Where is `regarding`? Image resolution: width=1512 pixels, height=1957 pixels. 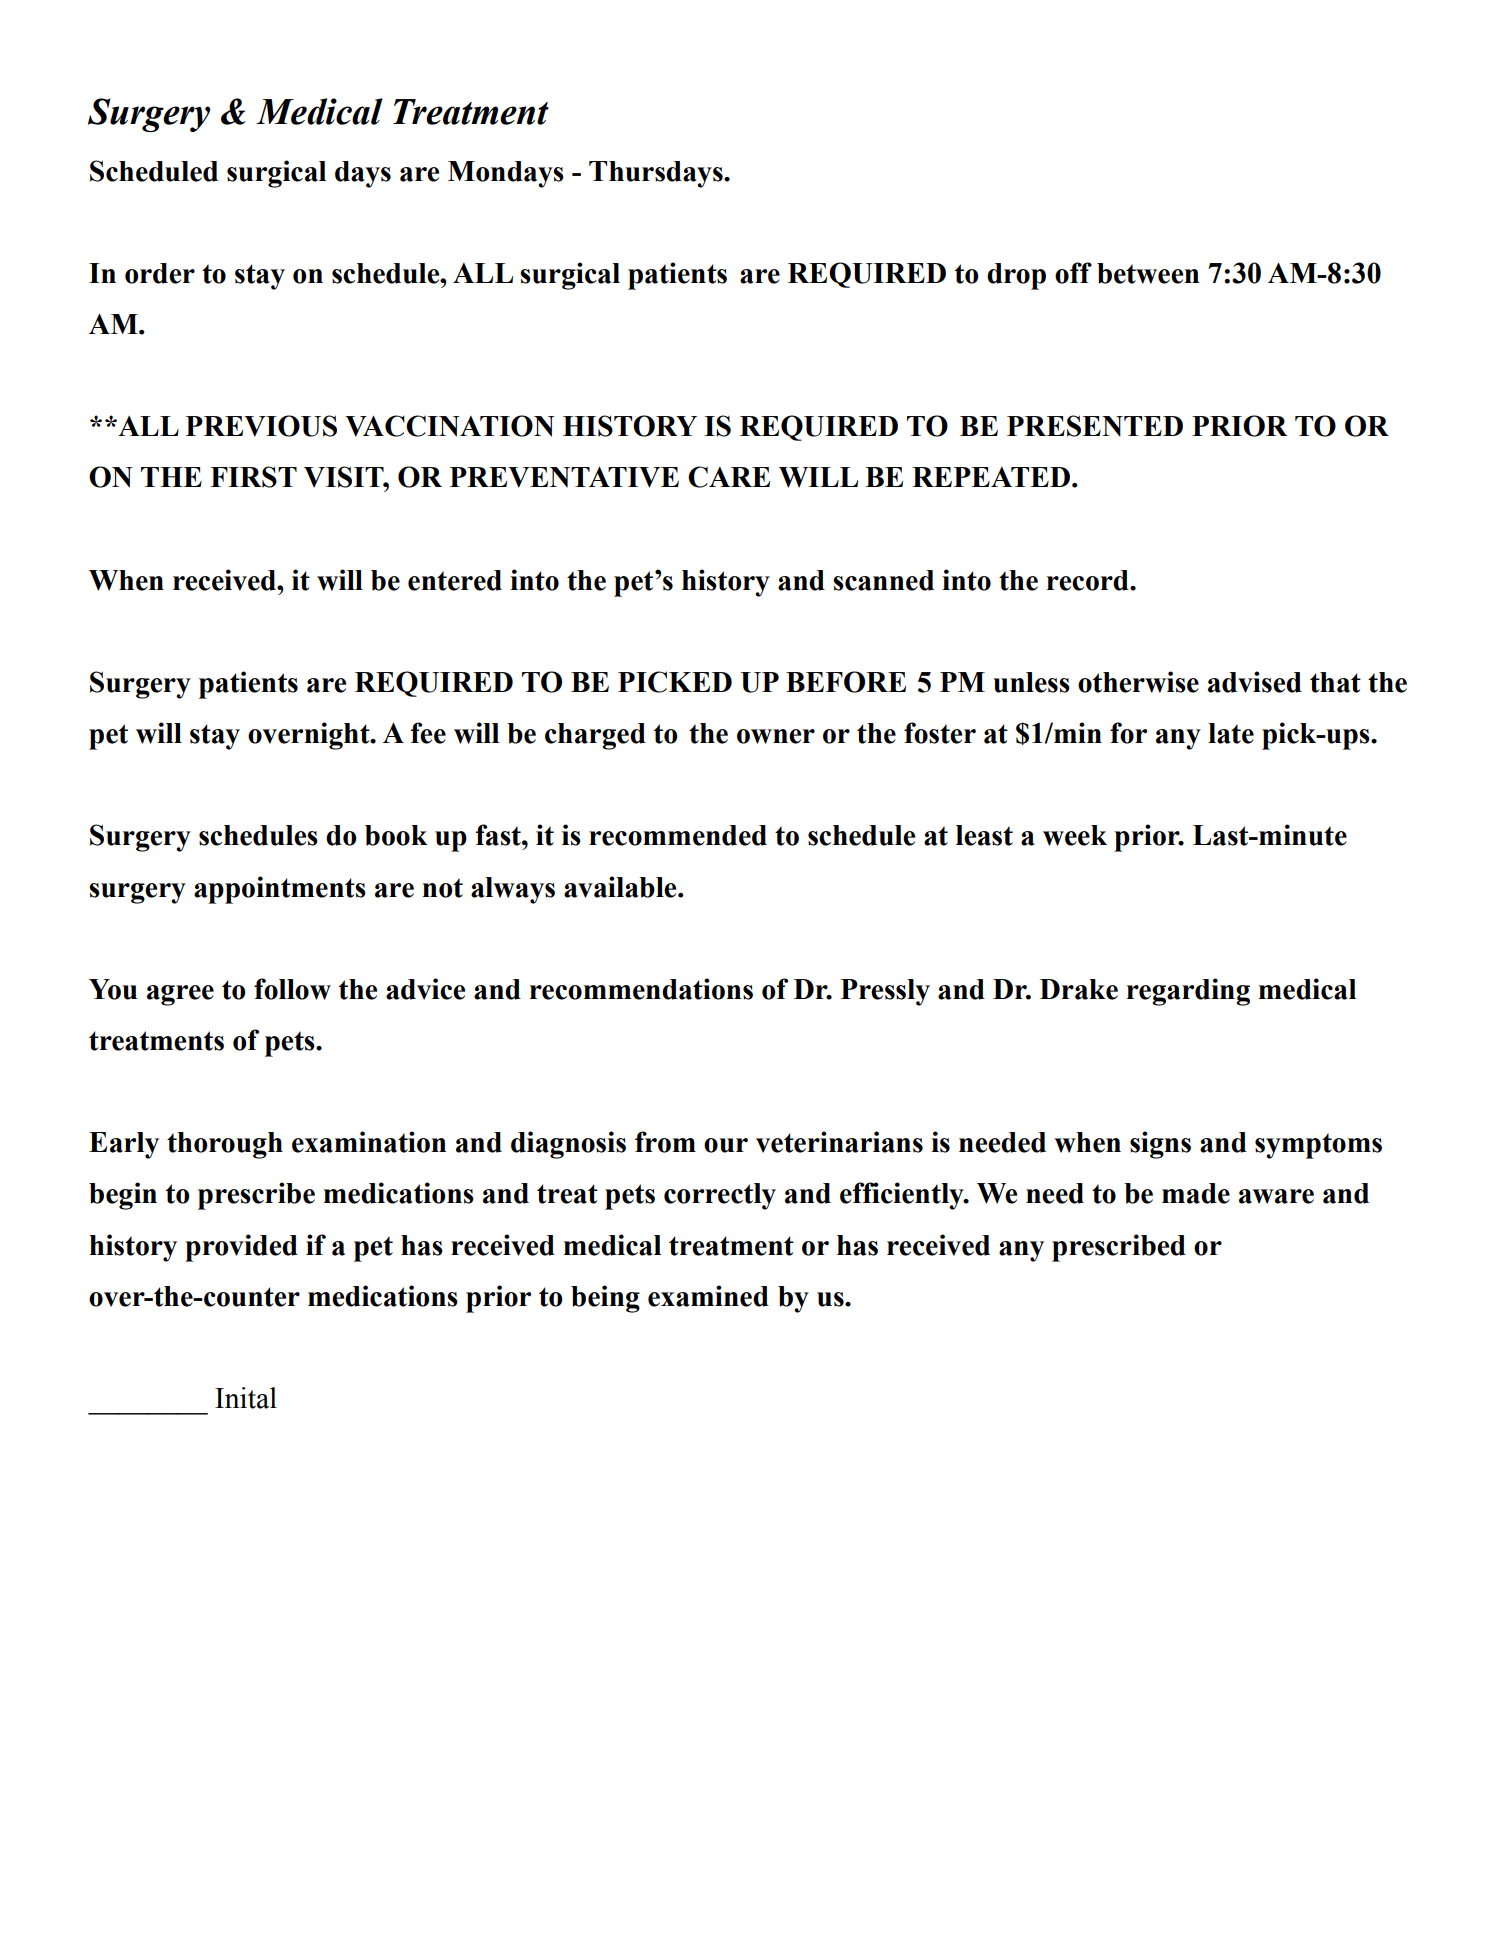 regarding is located at coordinates (1188, 992).
